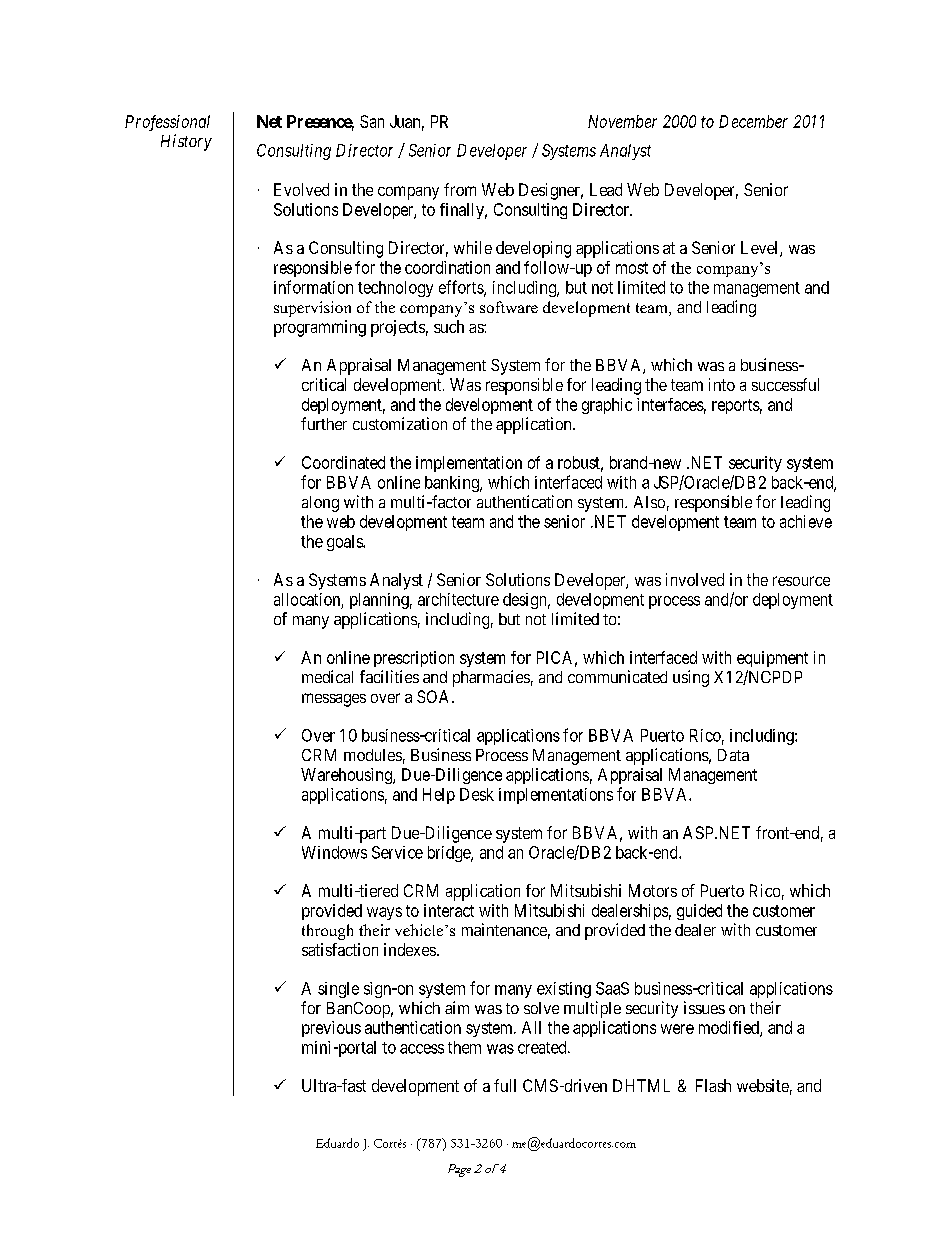 The width and height of the document is (952, 1233). Describe the element at coordinates (695, 579) in the document. I see `involved` at that location.
